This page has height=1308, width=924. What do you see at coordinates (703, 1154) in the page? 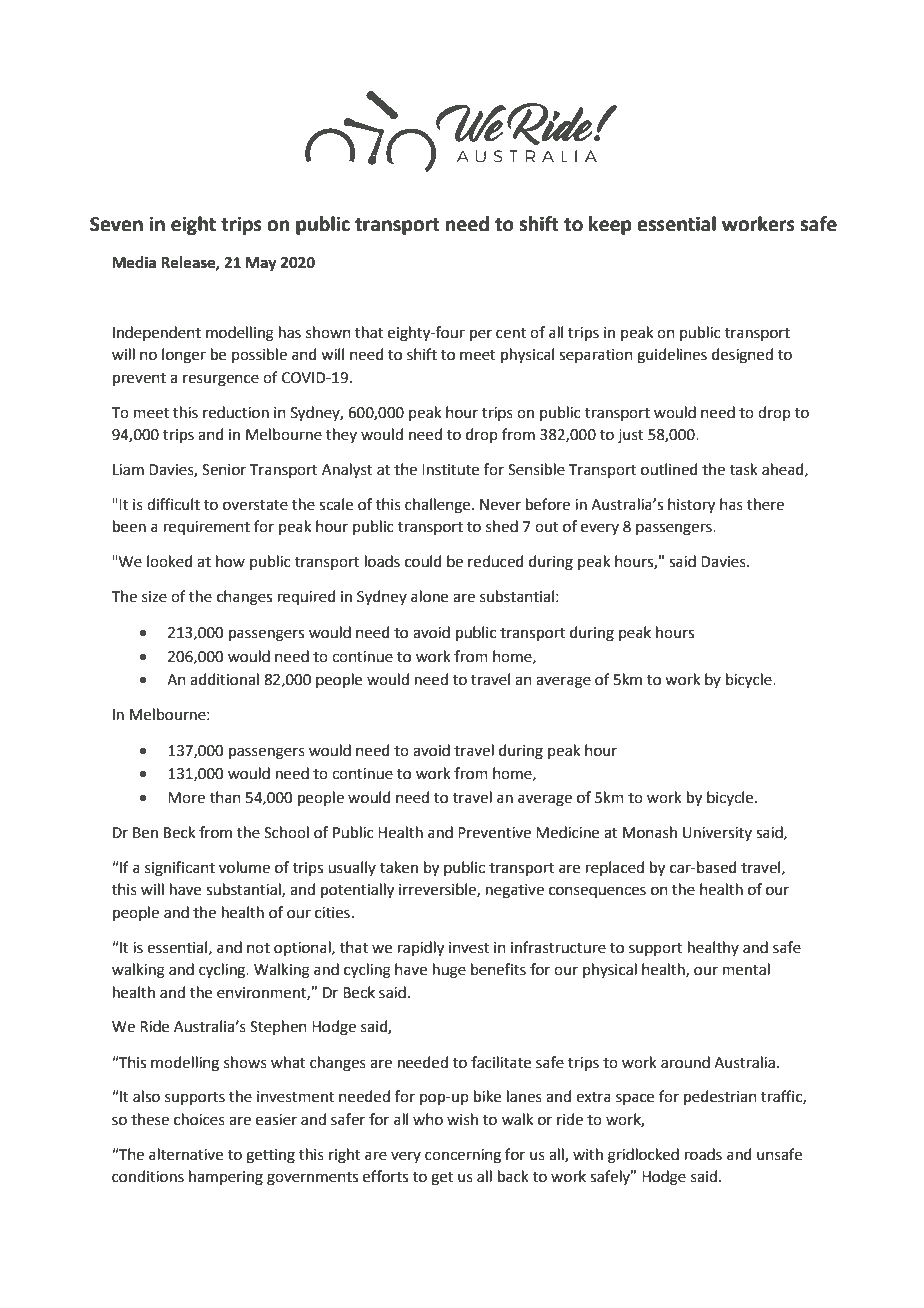
I see `roads` at bounding box center [703, 1154].
